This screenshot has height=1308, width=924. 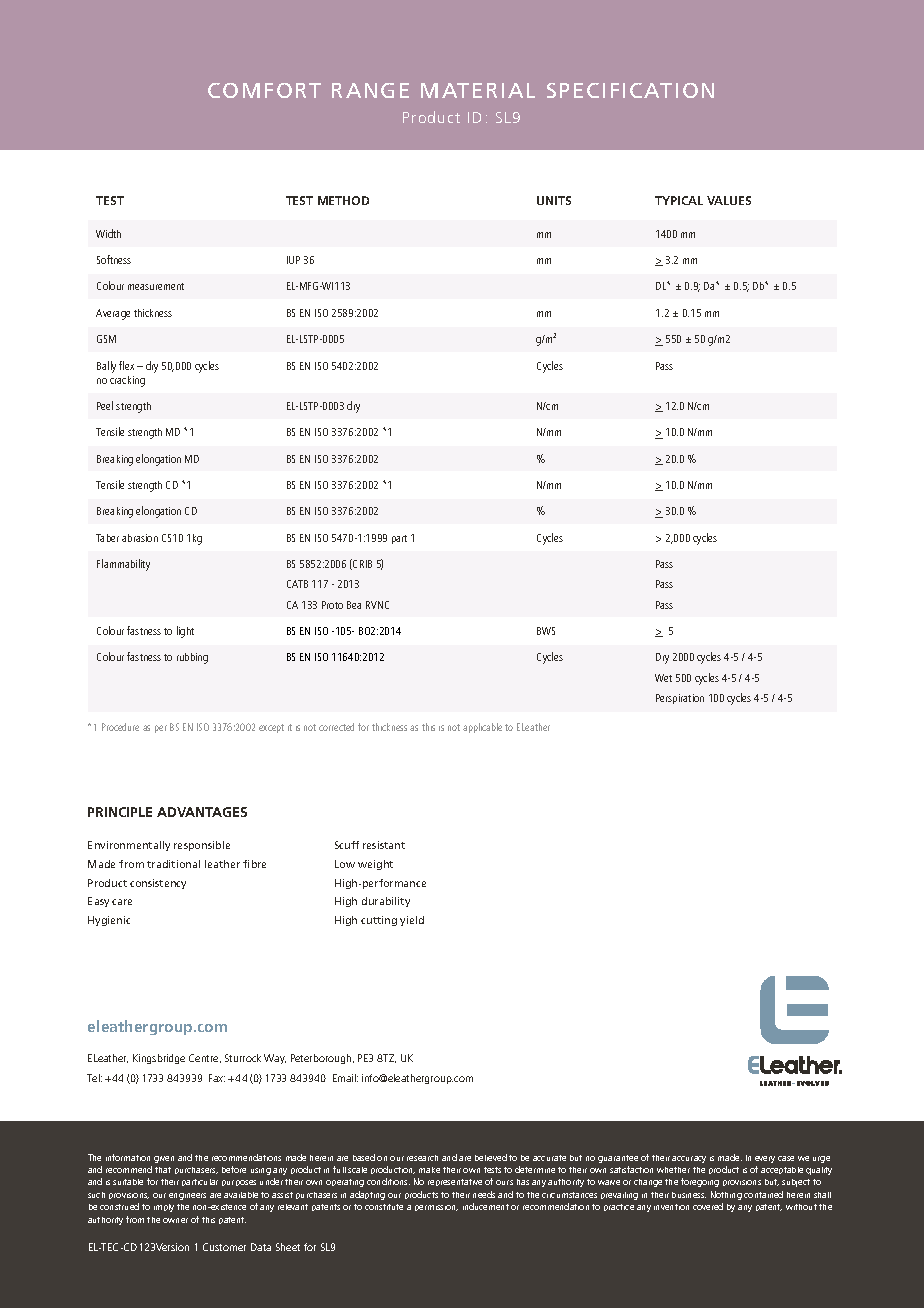 What do you see at coordinates (202, 846) in the screenshot?
I see `responsible` at bounding box center [202, 846].
